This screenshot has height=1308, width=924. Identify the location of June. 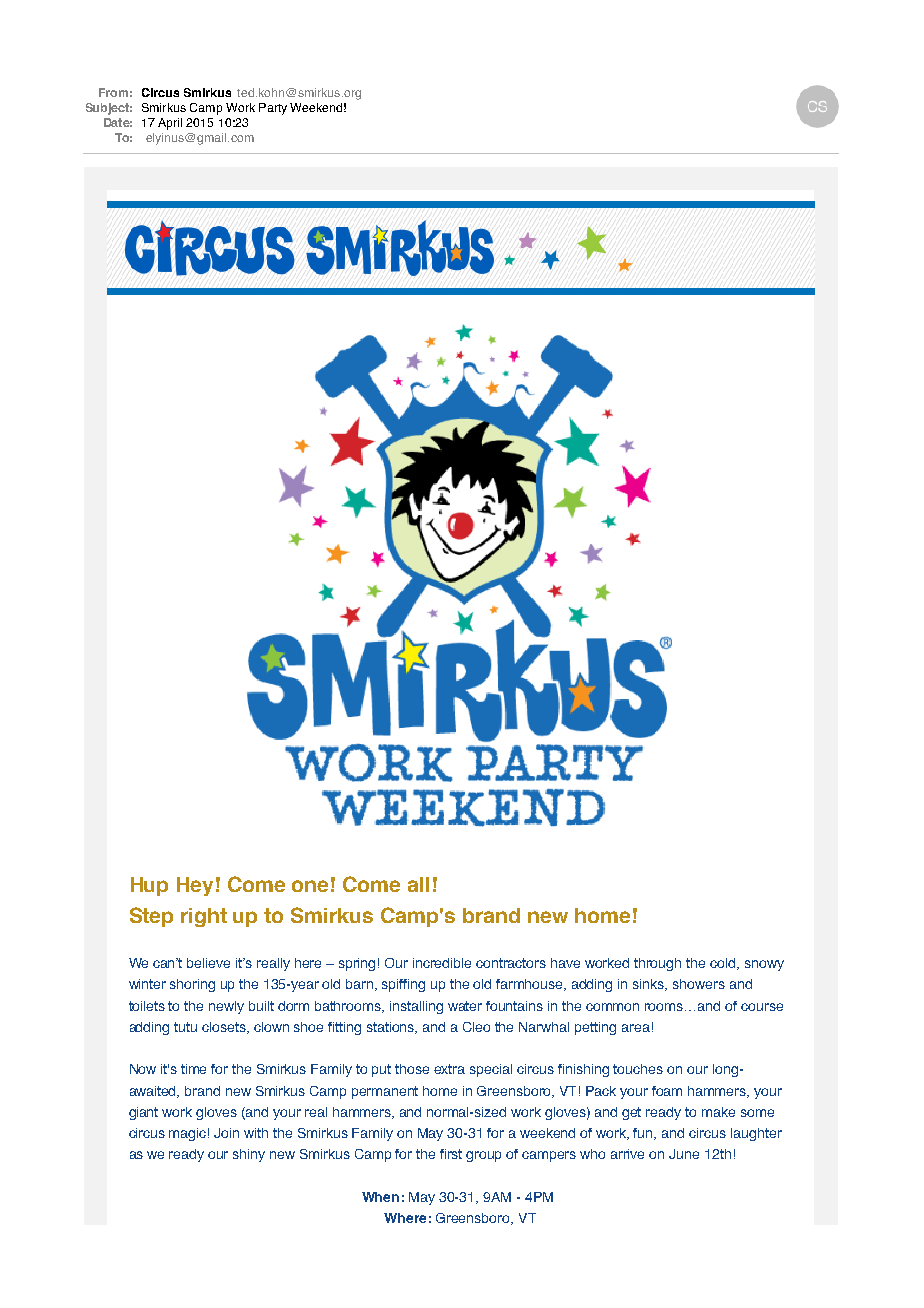
(684, 1154).
